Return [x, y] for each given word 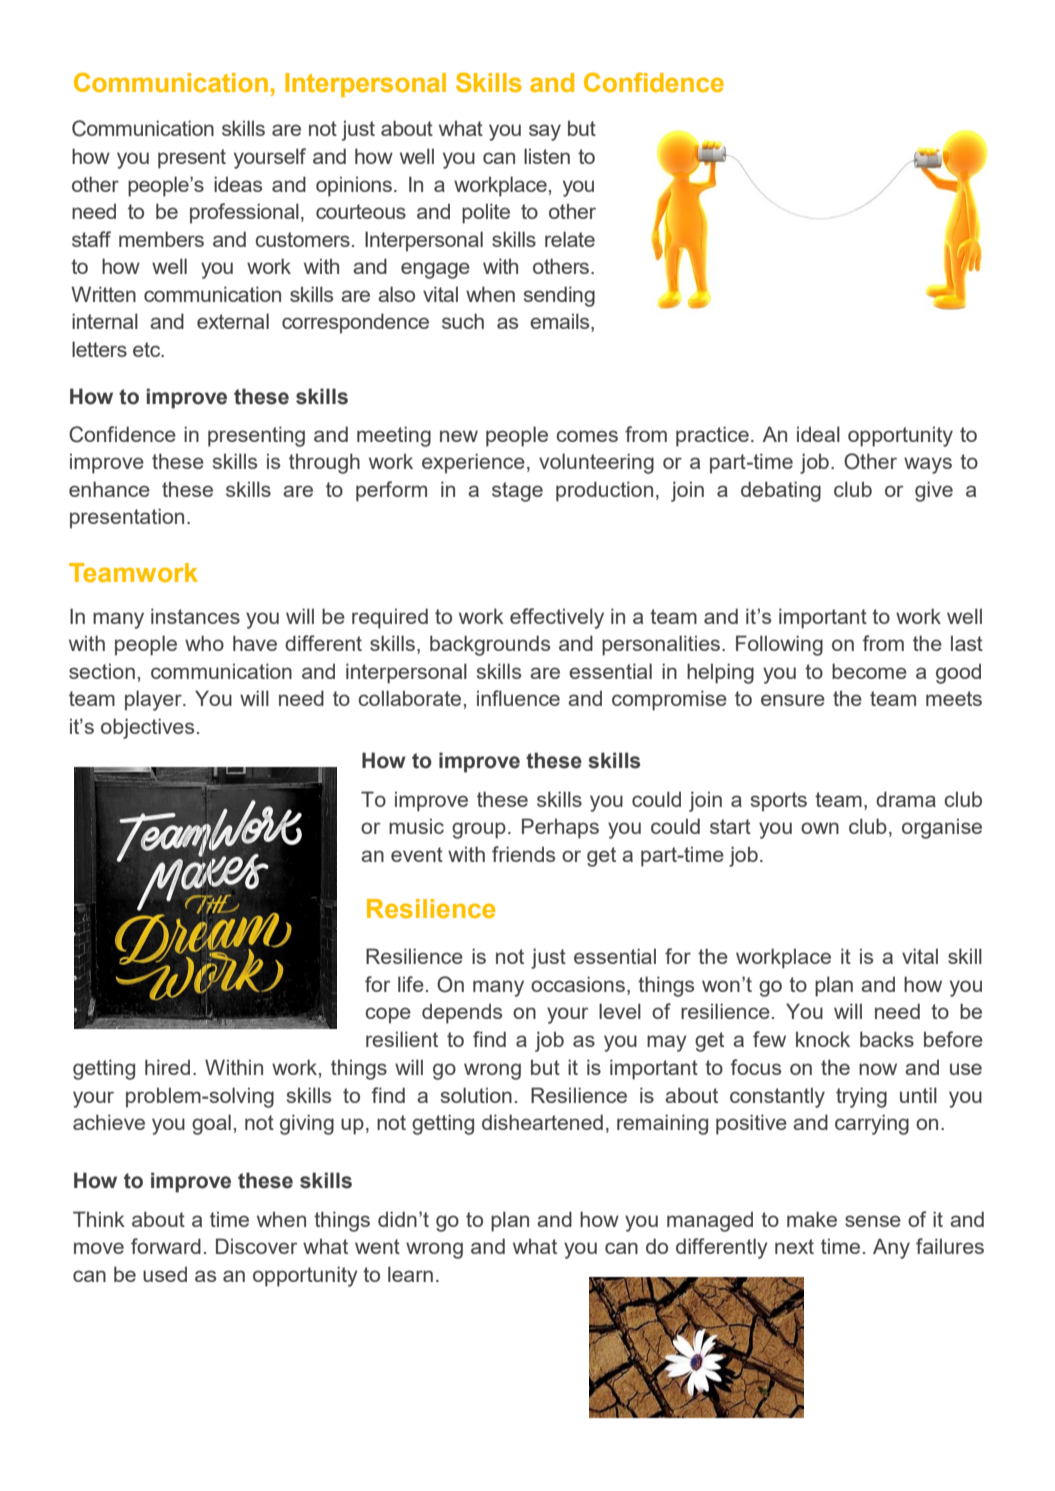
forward [166, 1246]
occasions [578, 984]
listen [547, 156]
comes [587, 436]
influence [518, 698]
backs [887, 1039]
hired [167, 1067]
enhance [109, 489]
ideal [818, 434]
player [154, 700]
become [869, 671]
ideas [238, 184]
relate [570, 239]
